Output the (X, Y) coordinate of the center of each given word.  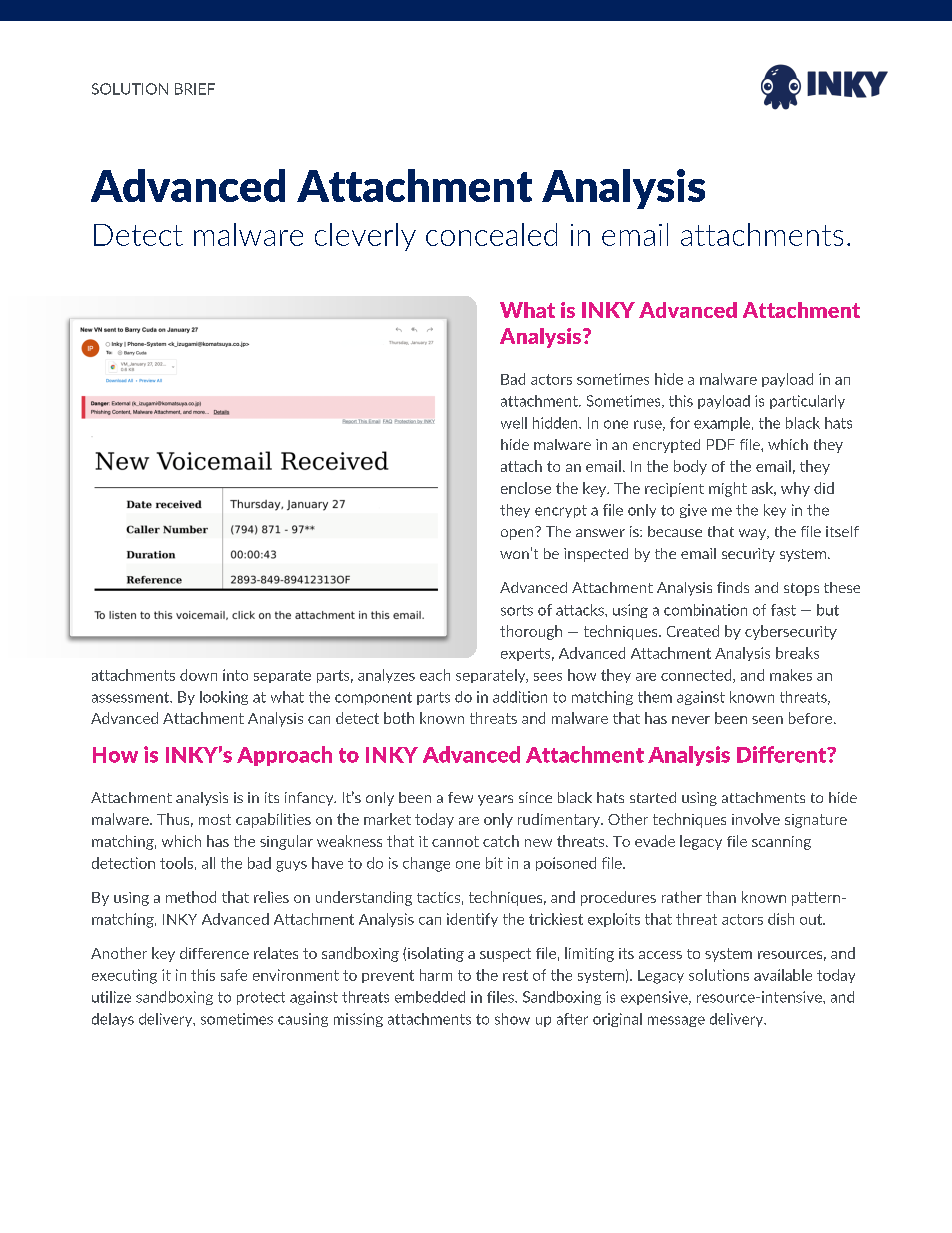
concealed (491, 234)
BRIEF (195, 89)
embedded (430, 997)
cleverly (365, 237)
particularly (807, 402)
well (514, 423)
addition (520, 697)
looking (224, 698)
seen (767, 720)
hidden (556, 423)
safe (234, 975)
